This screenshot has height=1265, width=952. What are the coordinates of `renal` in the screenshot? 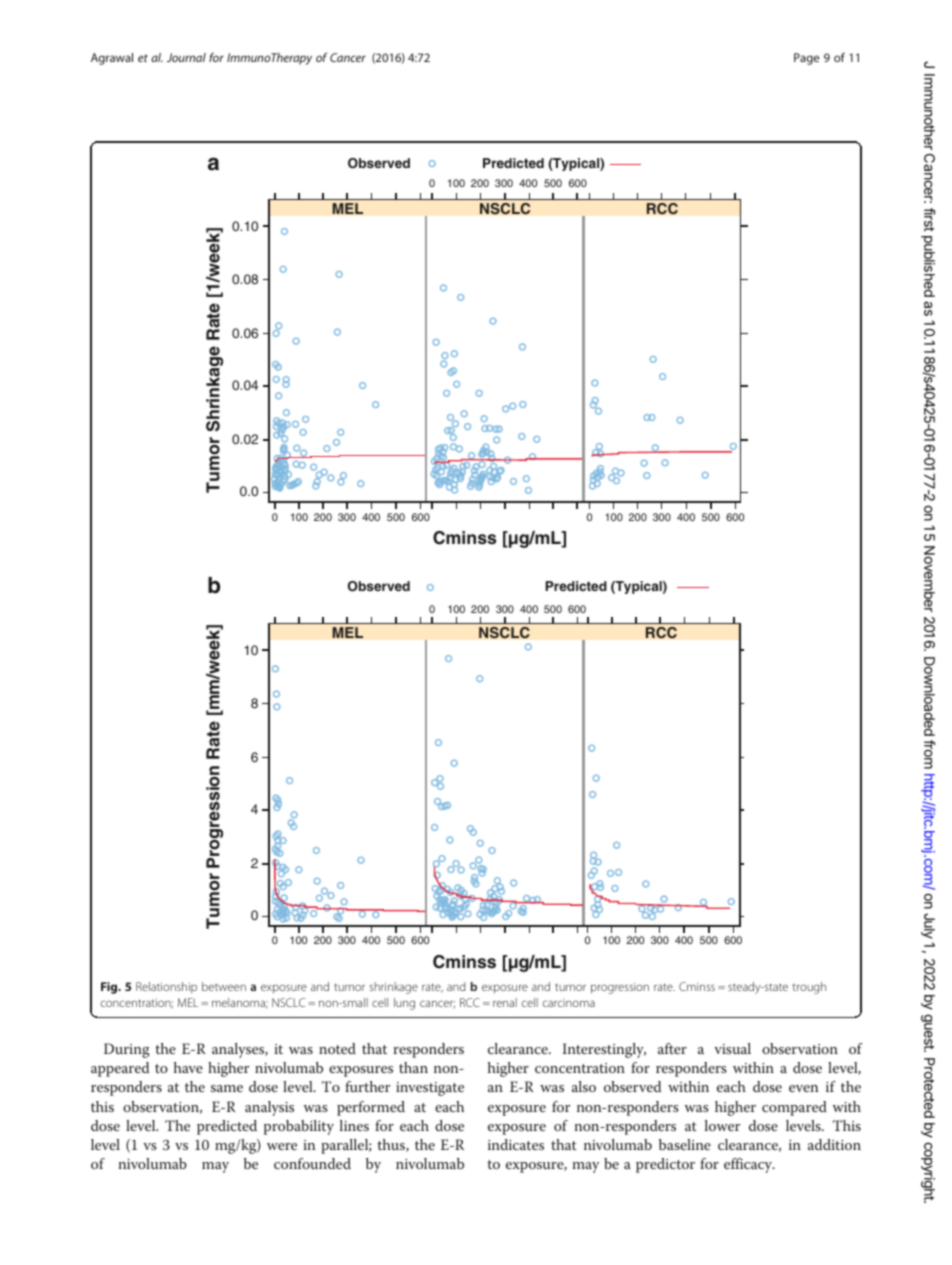 It's located at (505, 1002).
